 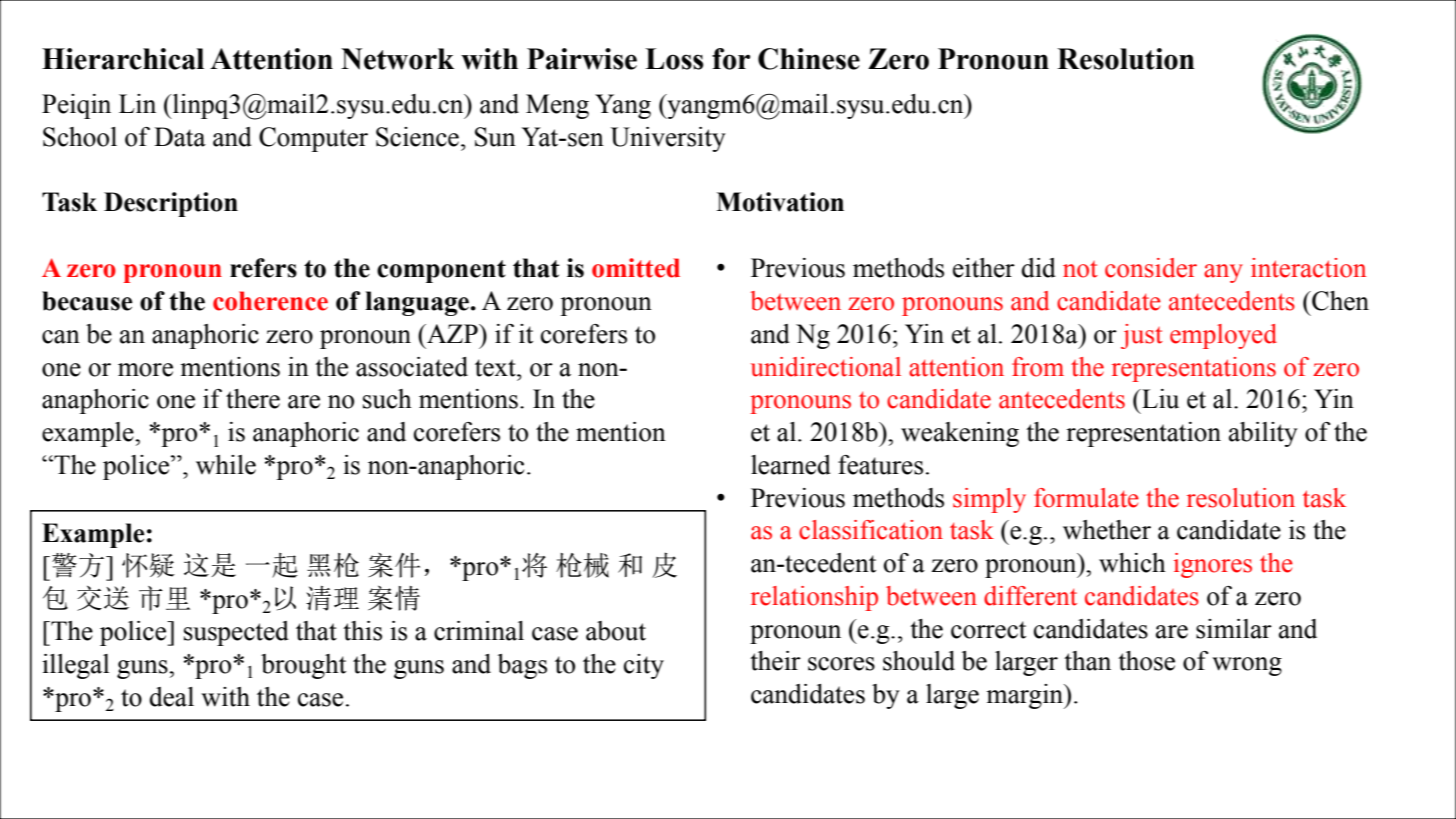 I want to click on omitted, so click(x=636, y=268).
